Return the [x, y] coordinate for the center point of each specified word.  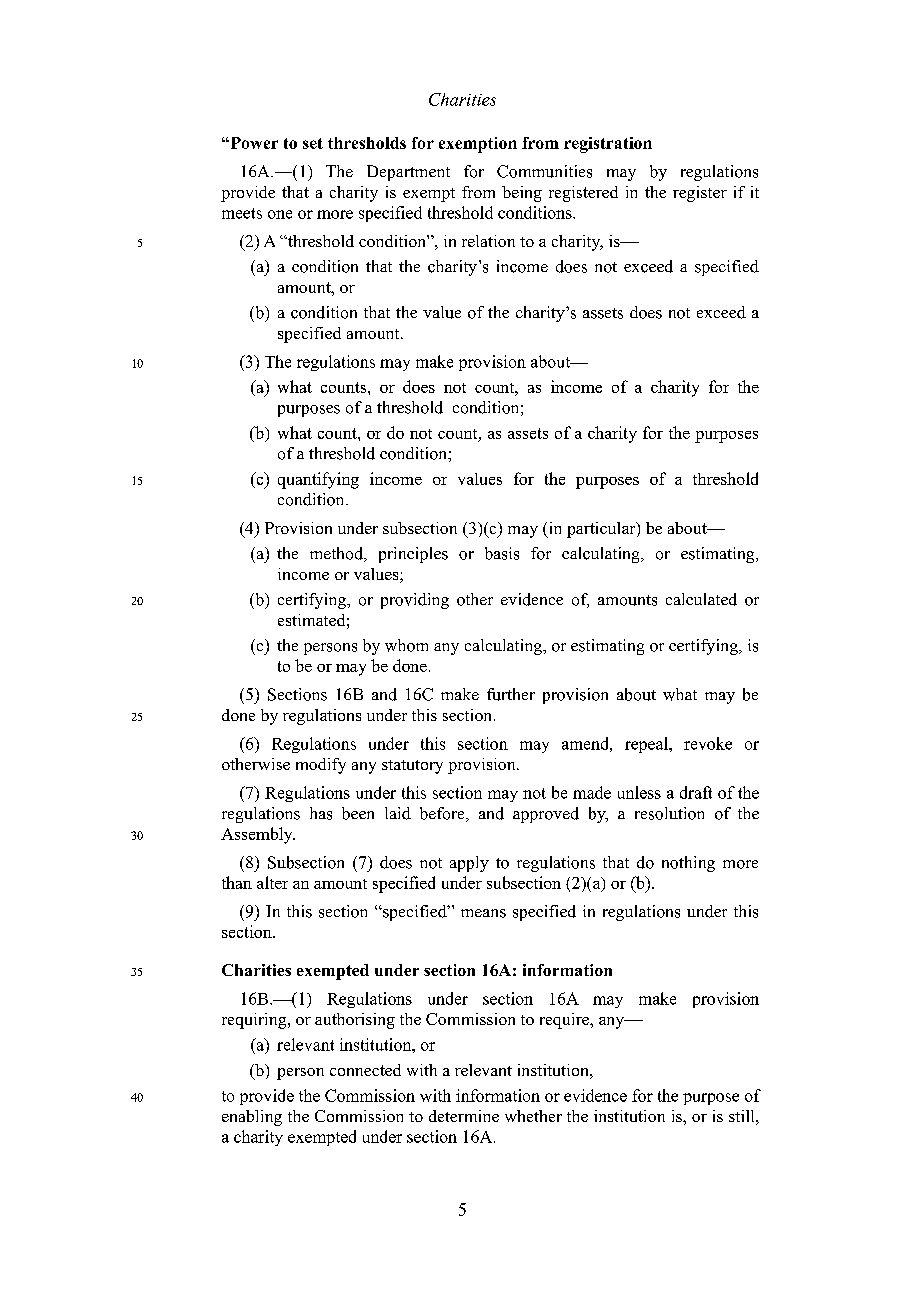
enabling [252, 1118]
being [522, 194]
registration [608, 145]
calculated [701, 599]
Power [253, 143]
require [565, 1021]
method [337, 554]
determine [464, 1116]
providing [415, 601]
